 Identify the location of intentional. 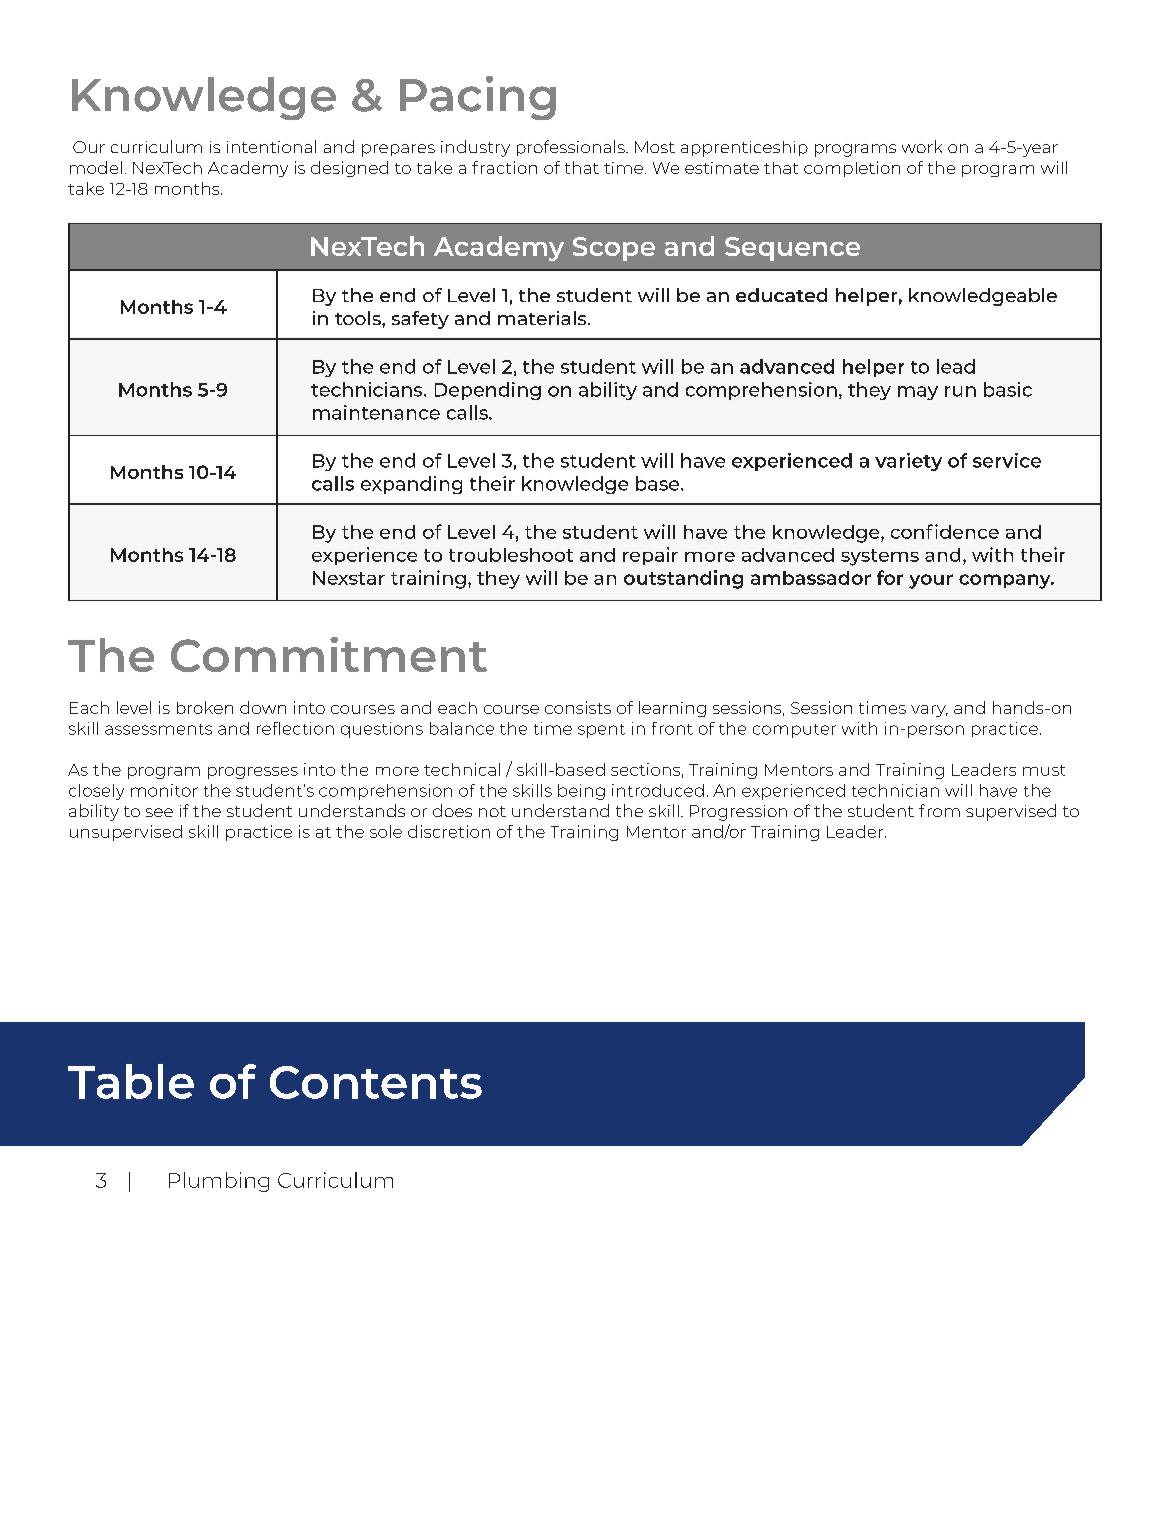
(271, 146).
